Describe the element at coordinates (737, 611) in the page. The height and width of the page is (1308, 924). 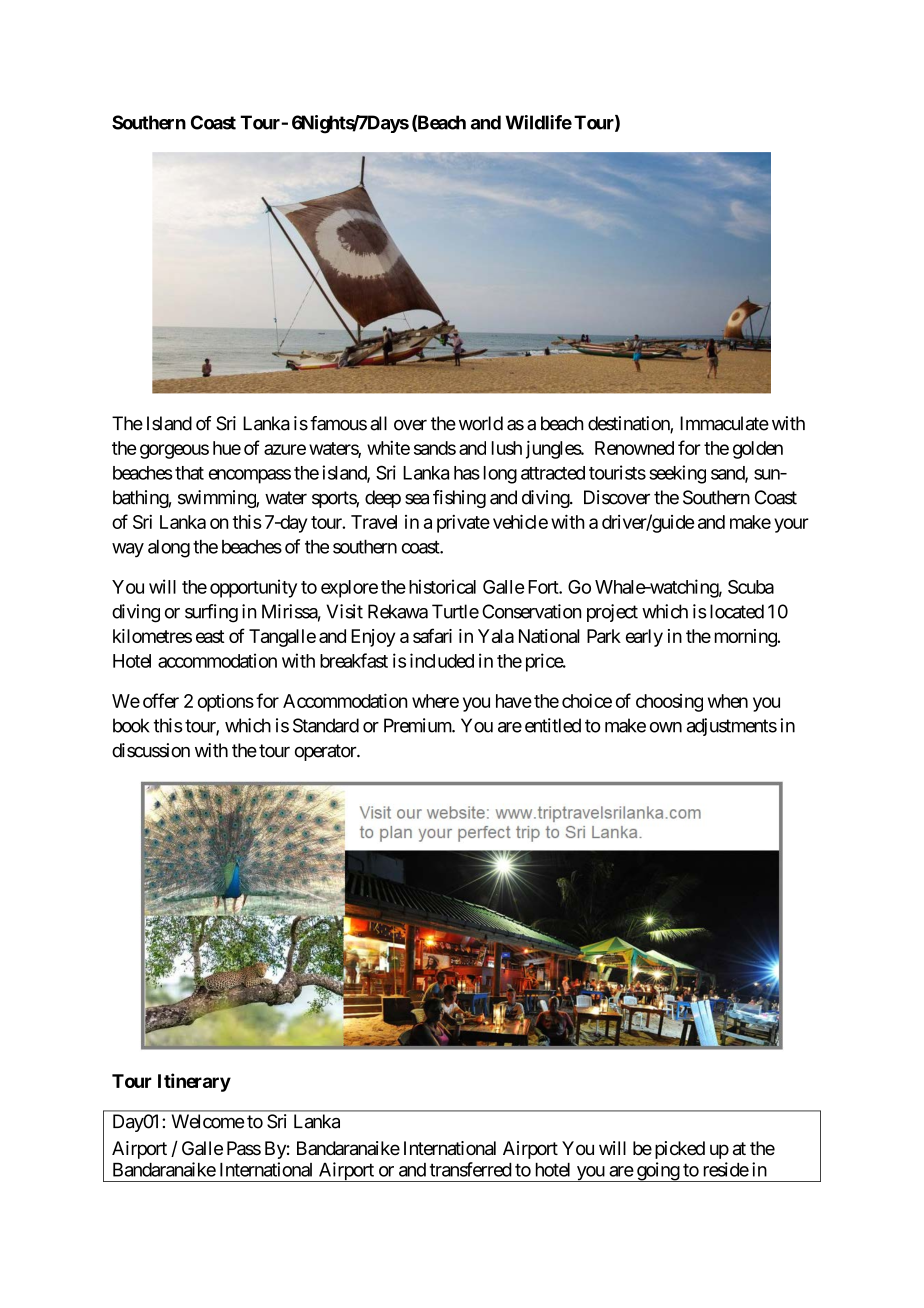
I see `located` at that location.
